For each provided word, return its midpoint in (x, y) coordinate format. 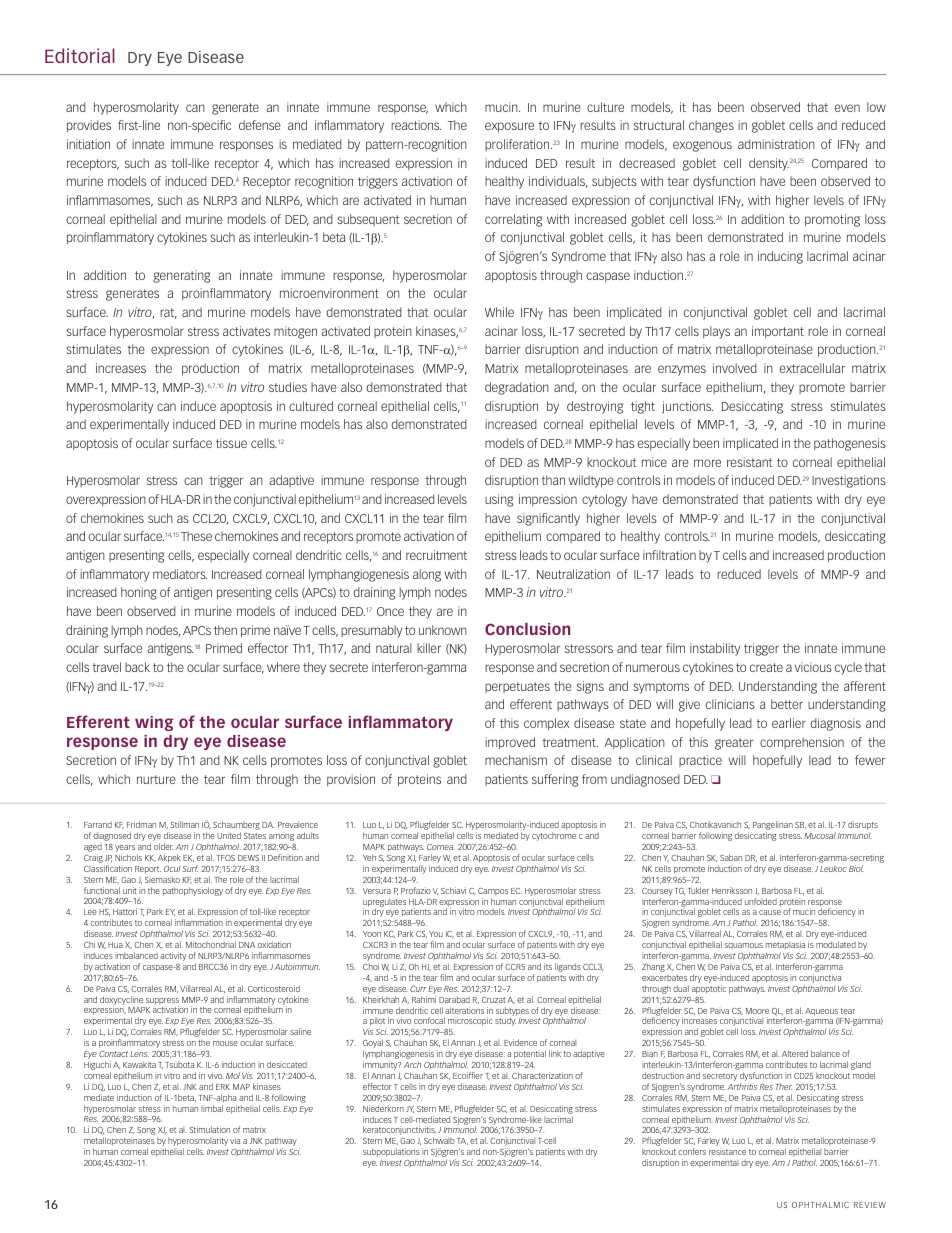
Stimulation (210, 1129)
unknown (443, 630)
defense (260, 125)
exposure (509, 127)
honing (139, 593)
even (847, 108)
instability (715, 649)
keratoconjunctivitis (399, 1132)
